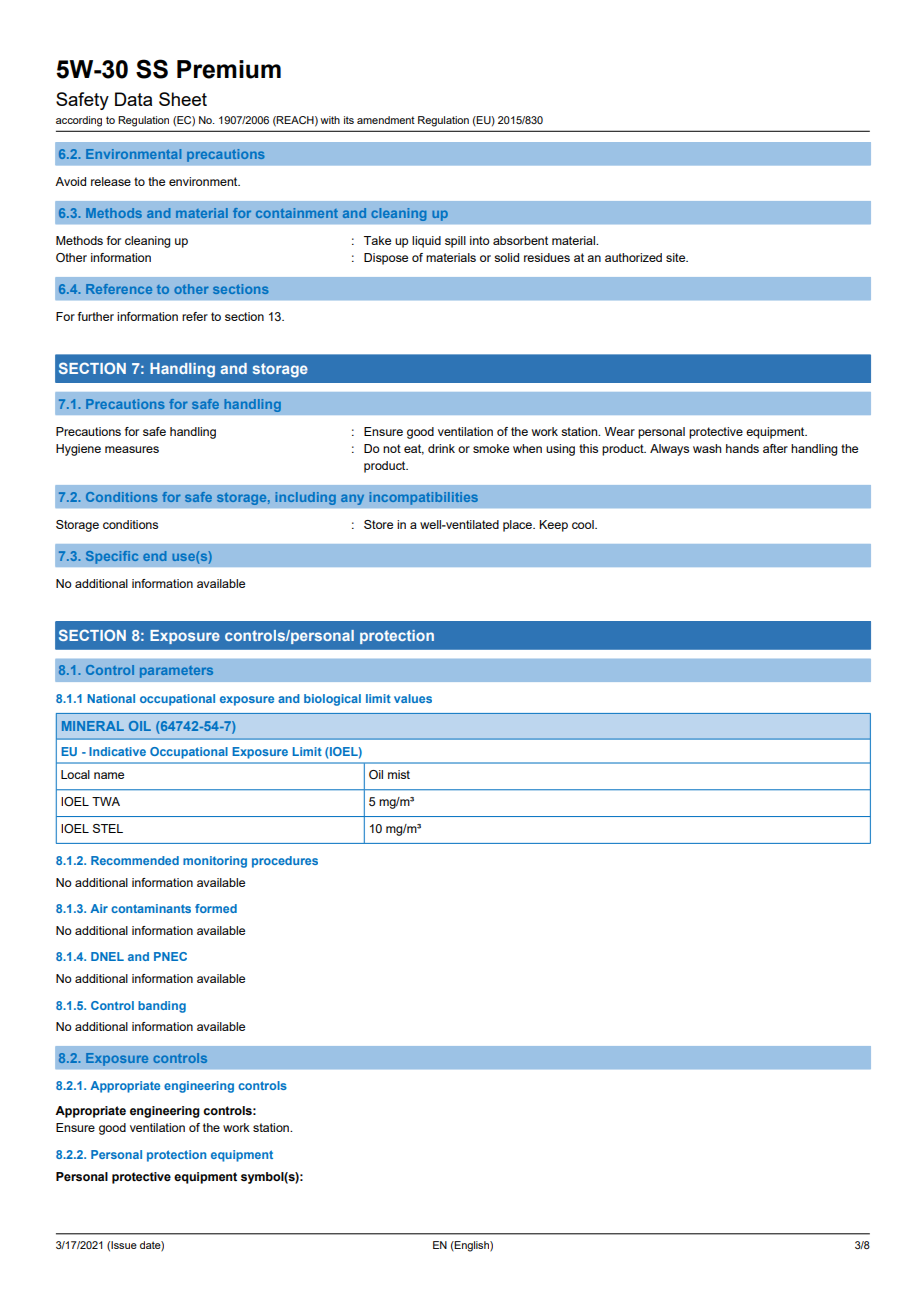  I want to click on amendment, so click(386, 120).
